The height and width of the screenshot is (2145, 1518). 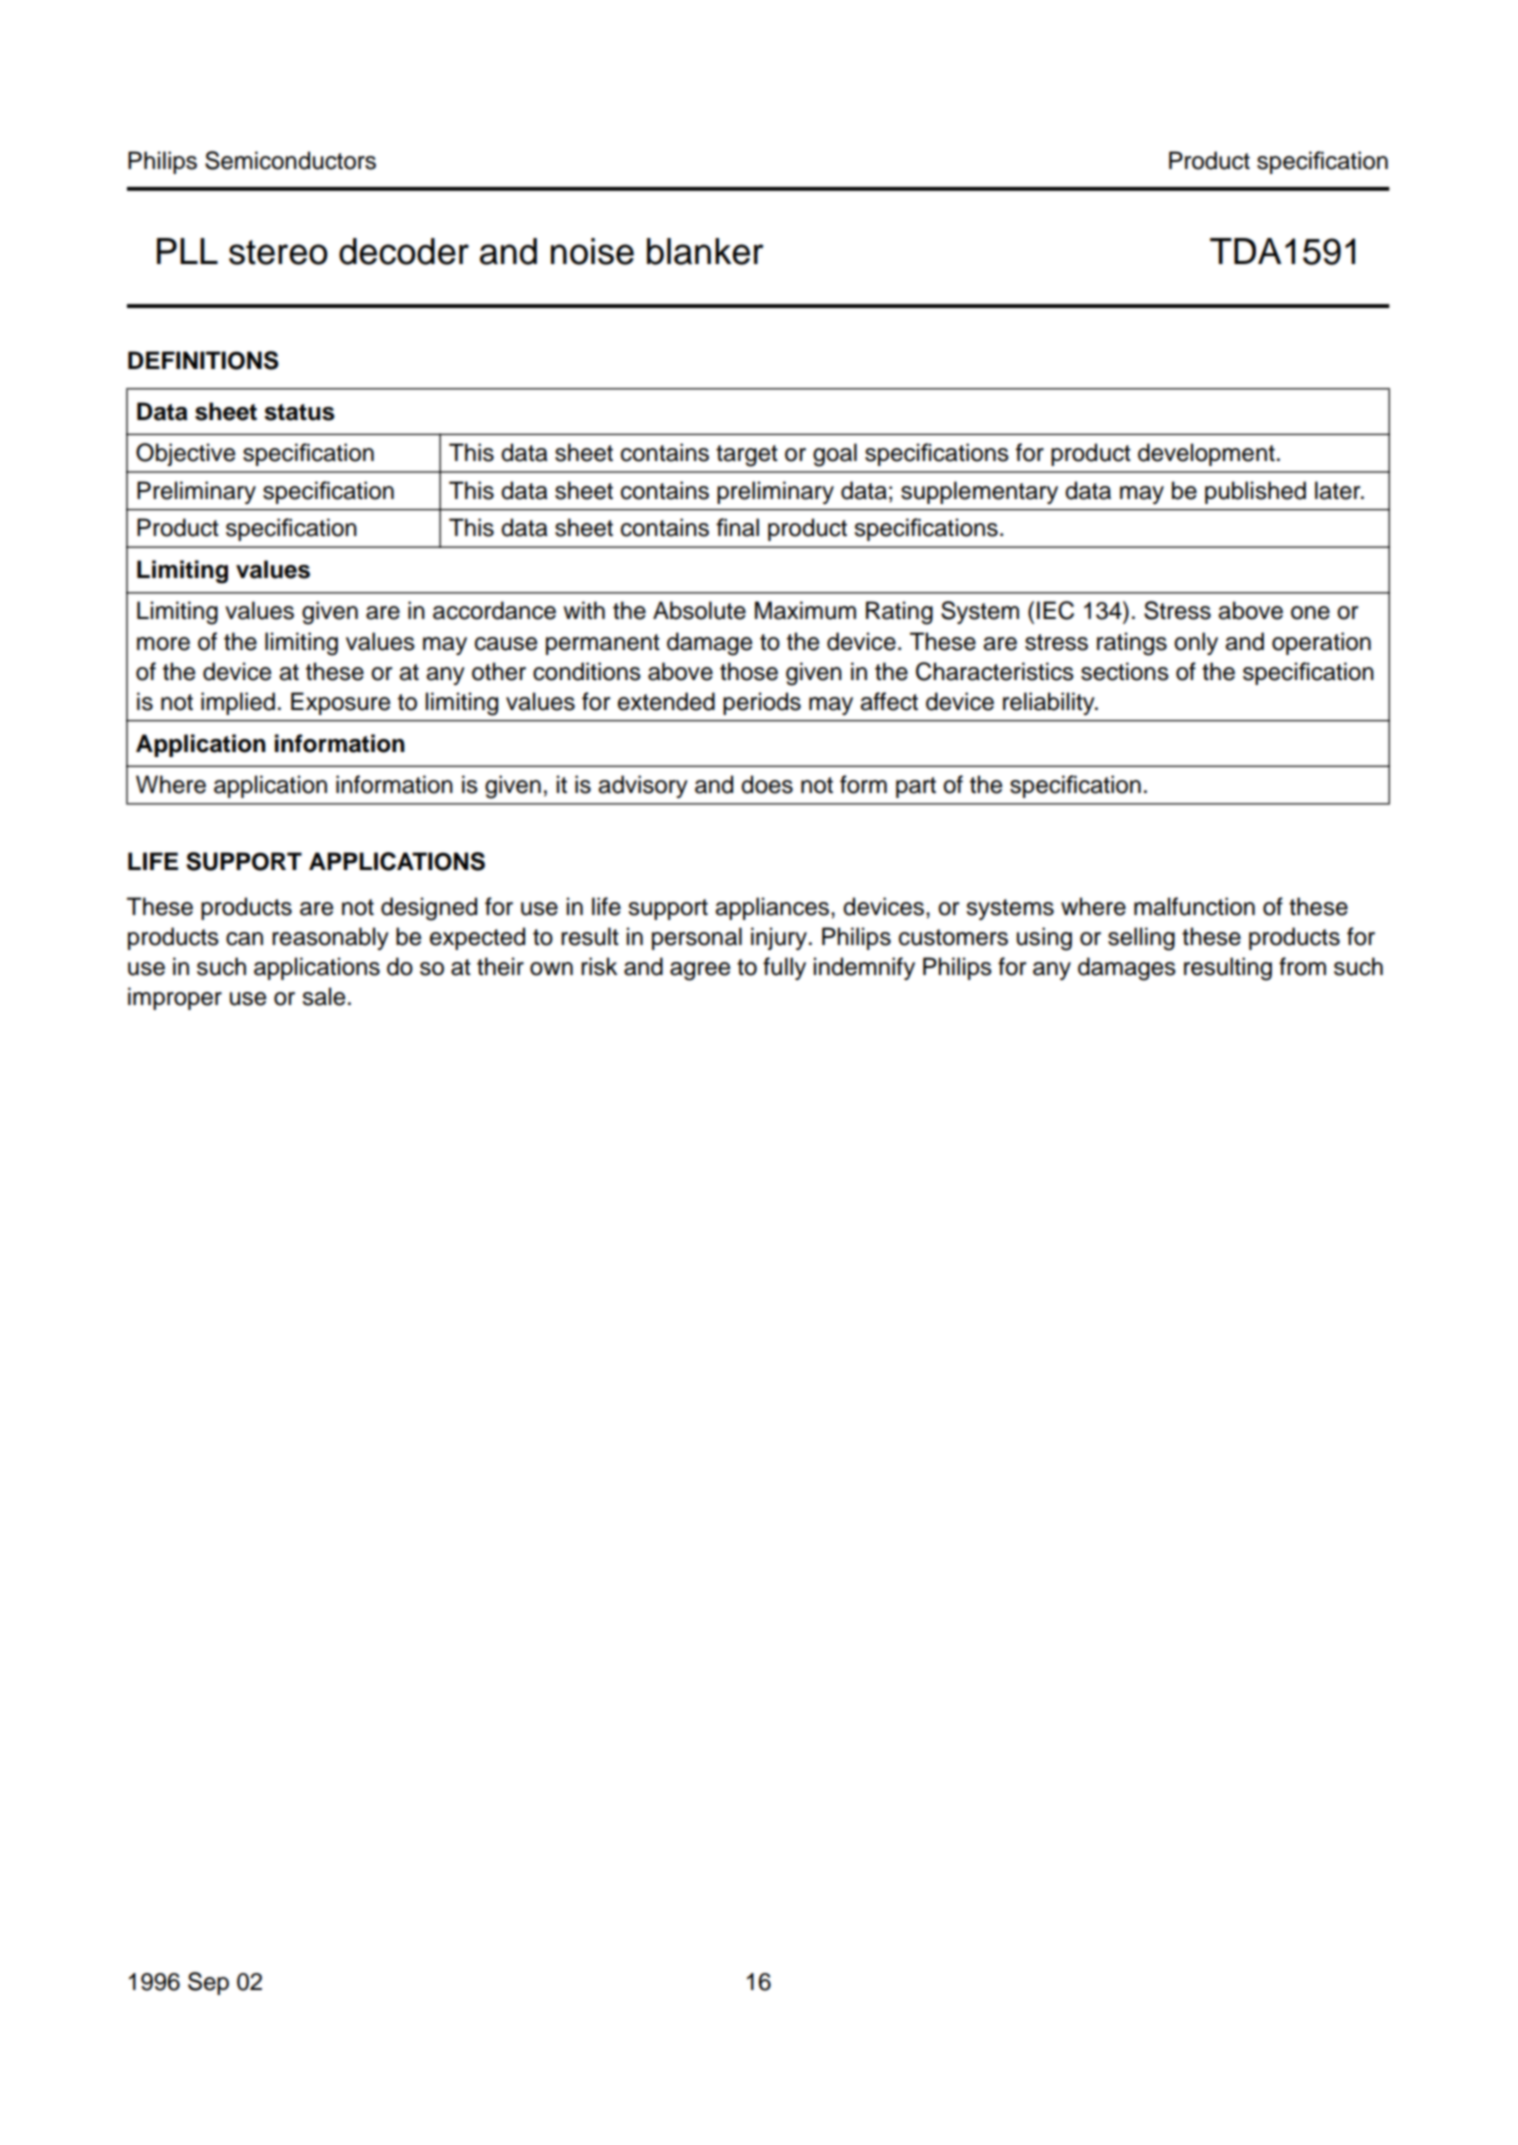 I want to click on agree, so click(x=700, y=971).
